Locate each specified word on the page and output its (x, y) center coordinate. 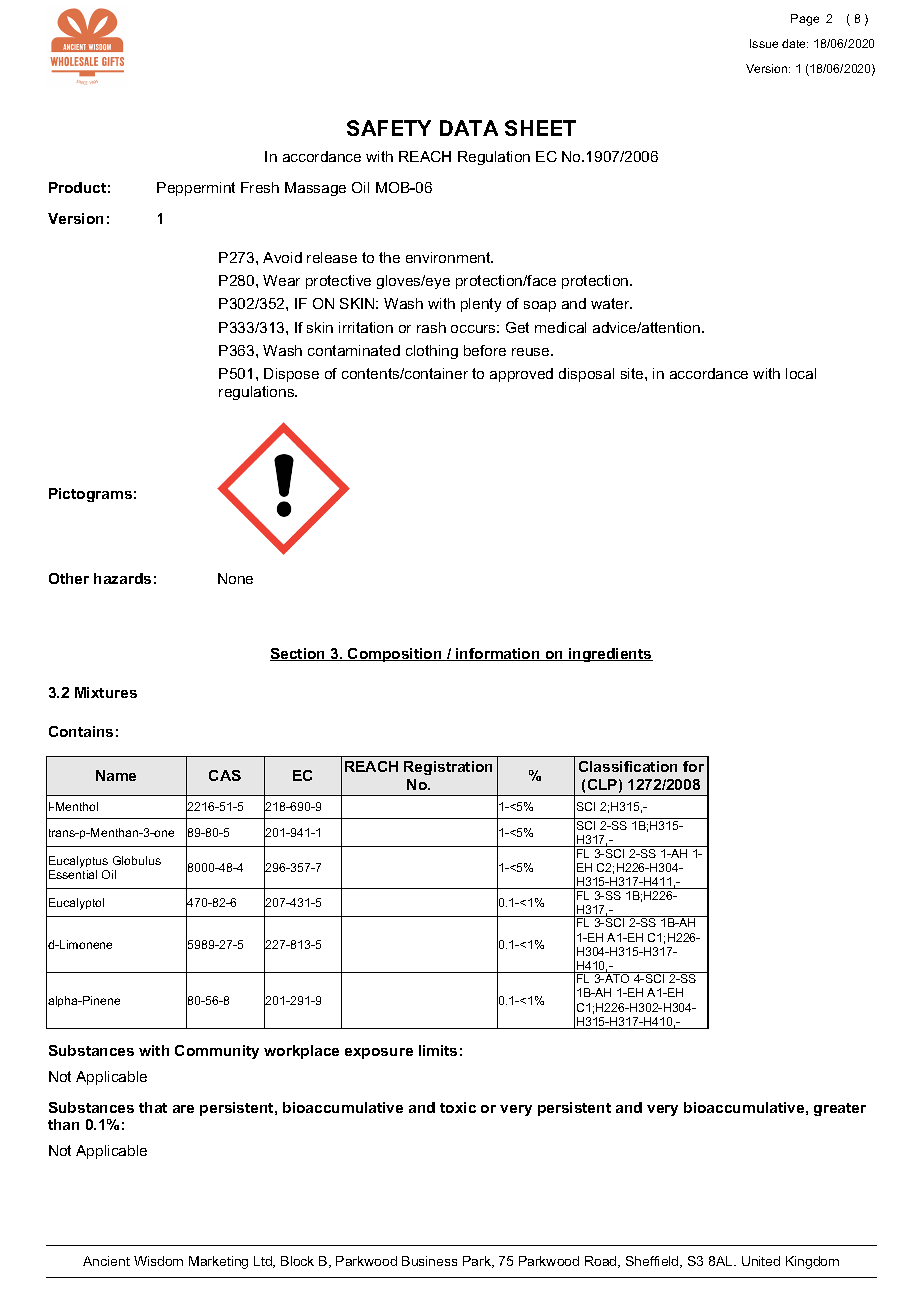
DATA (469, 128)
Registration (448, 768)
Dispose (291, 375)
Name (116, 775)
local (801, 373)
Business (429, 1261)
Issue (764, 43)
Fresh (260, 187)
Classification (628, 766)
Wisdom (158, 1261)
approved (521, 375)
